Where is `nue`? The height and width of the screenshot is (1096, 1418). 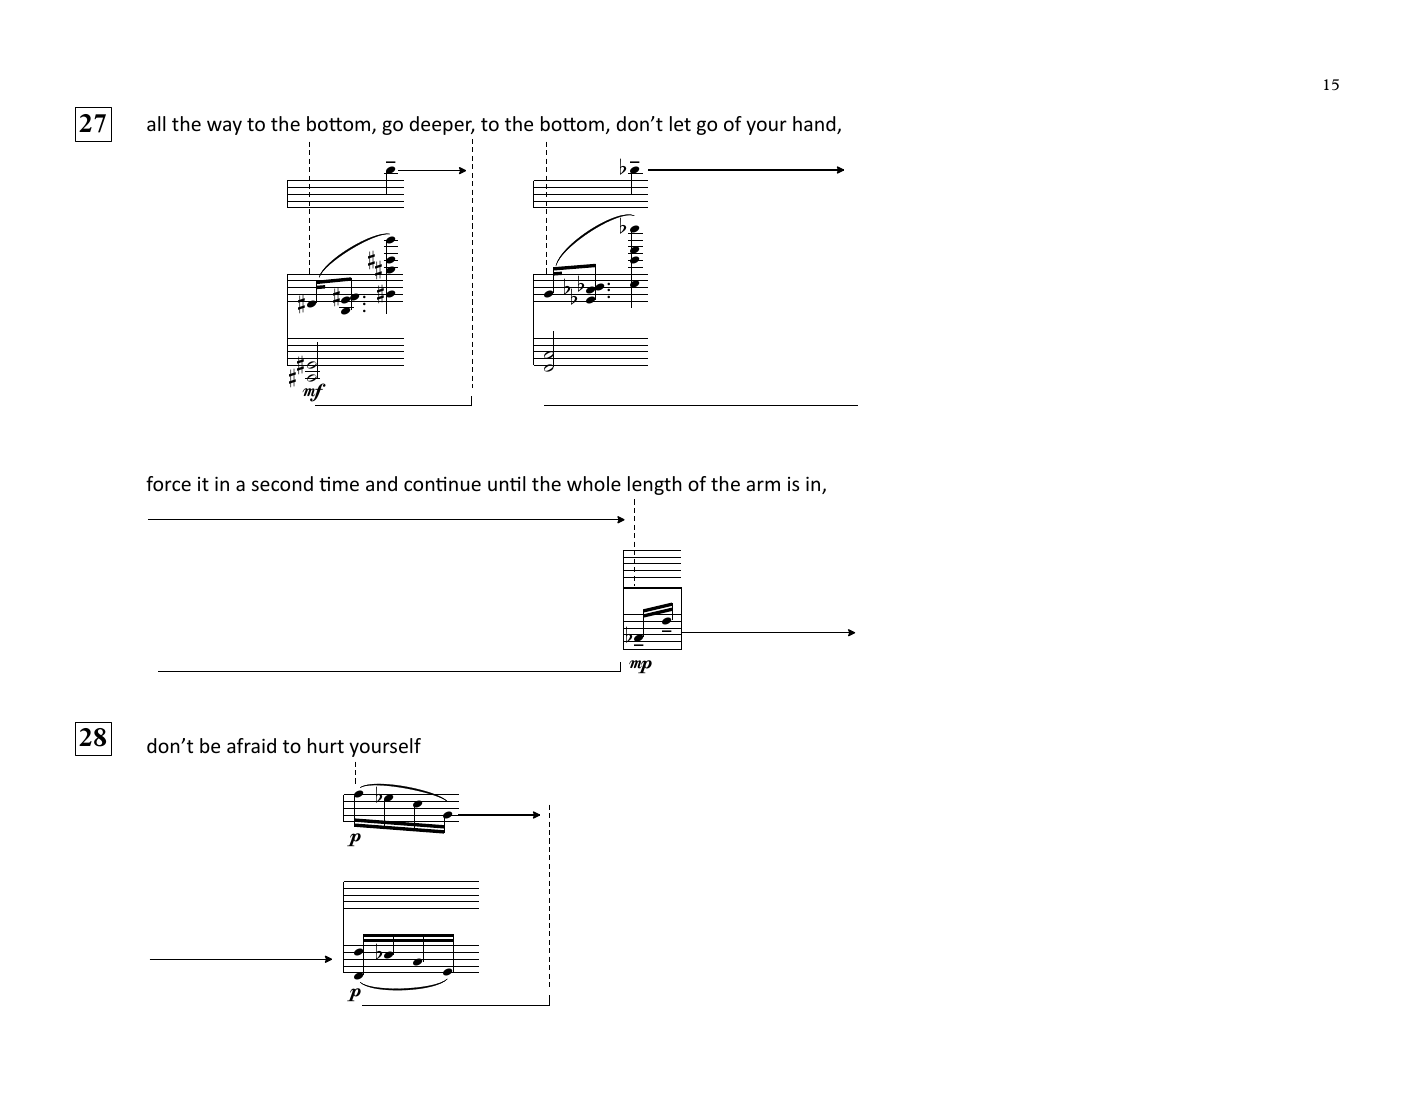
nue is located at coordinates (465, 485).
